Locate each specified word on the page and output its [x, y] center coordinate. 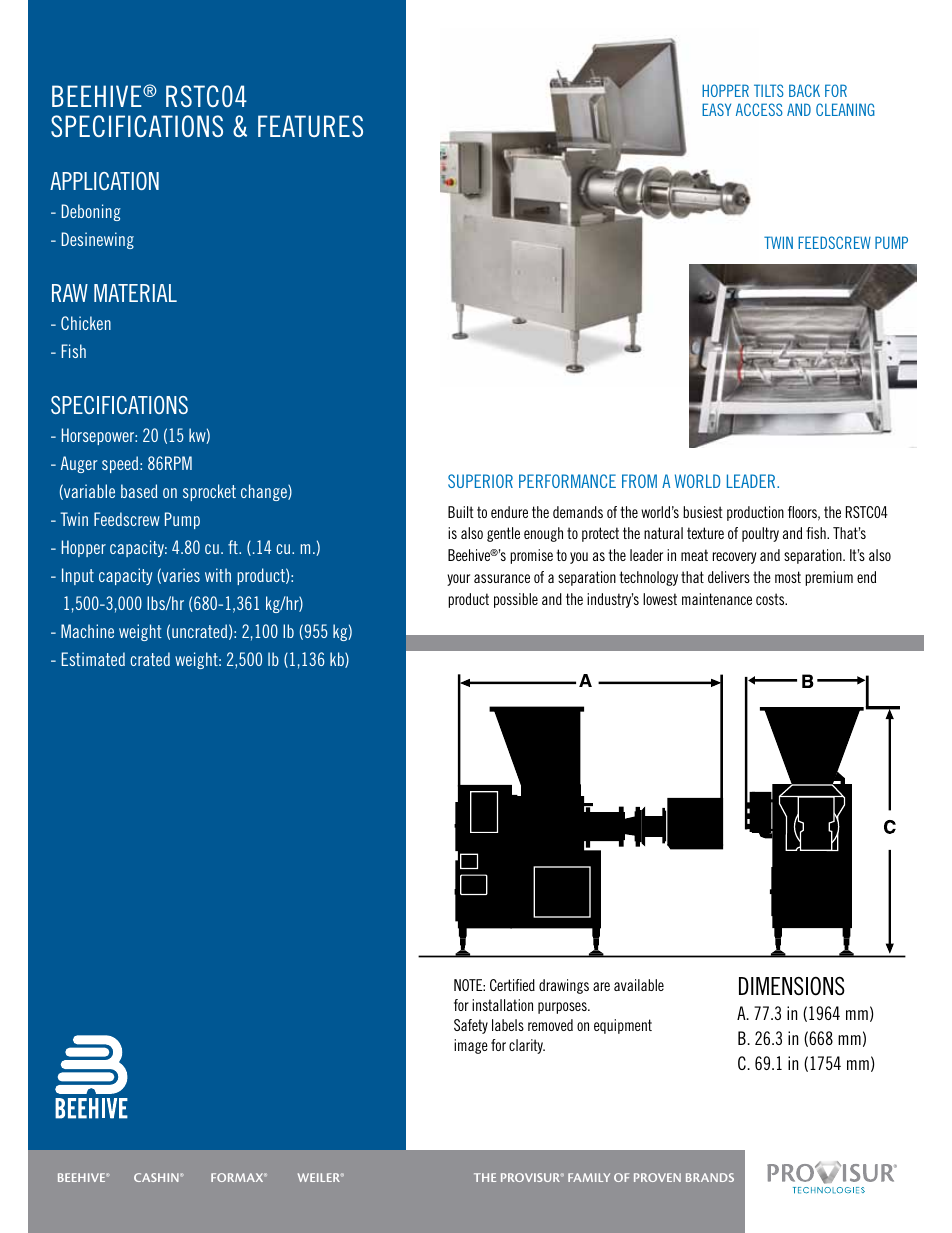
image [471, 1046]
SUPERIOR [480, 481]
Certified [512, 985]
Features [310, 126]
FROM [639, 481]
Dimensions [792, 986]
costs [771, 599]
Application [104, 181]
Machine [87, 631]
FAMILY [589, 1177]
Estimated [93, 659]
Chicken [86, 323]
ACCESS [759, 109]
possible [516, 600]
